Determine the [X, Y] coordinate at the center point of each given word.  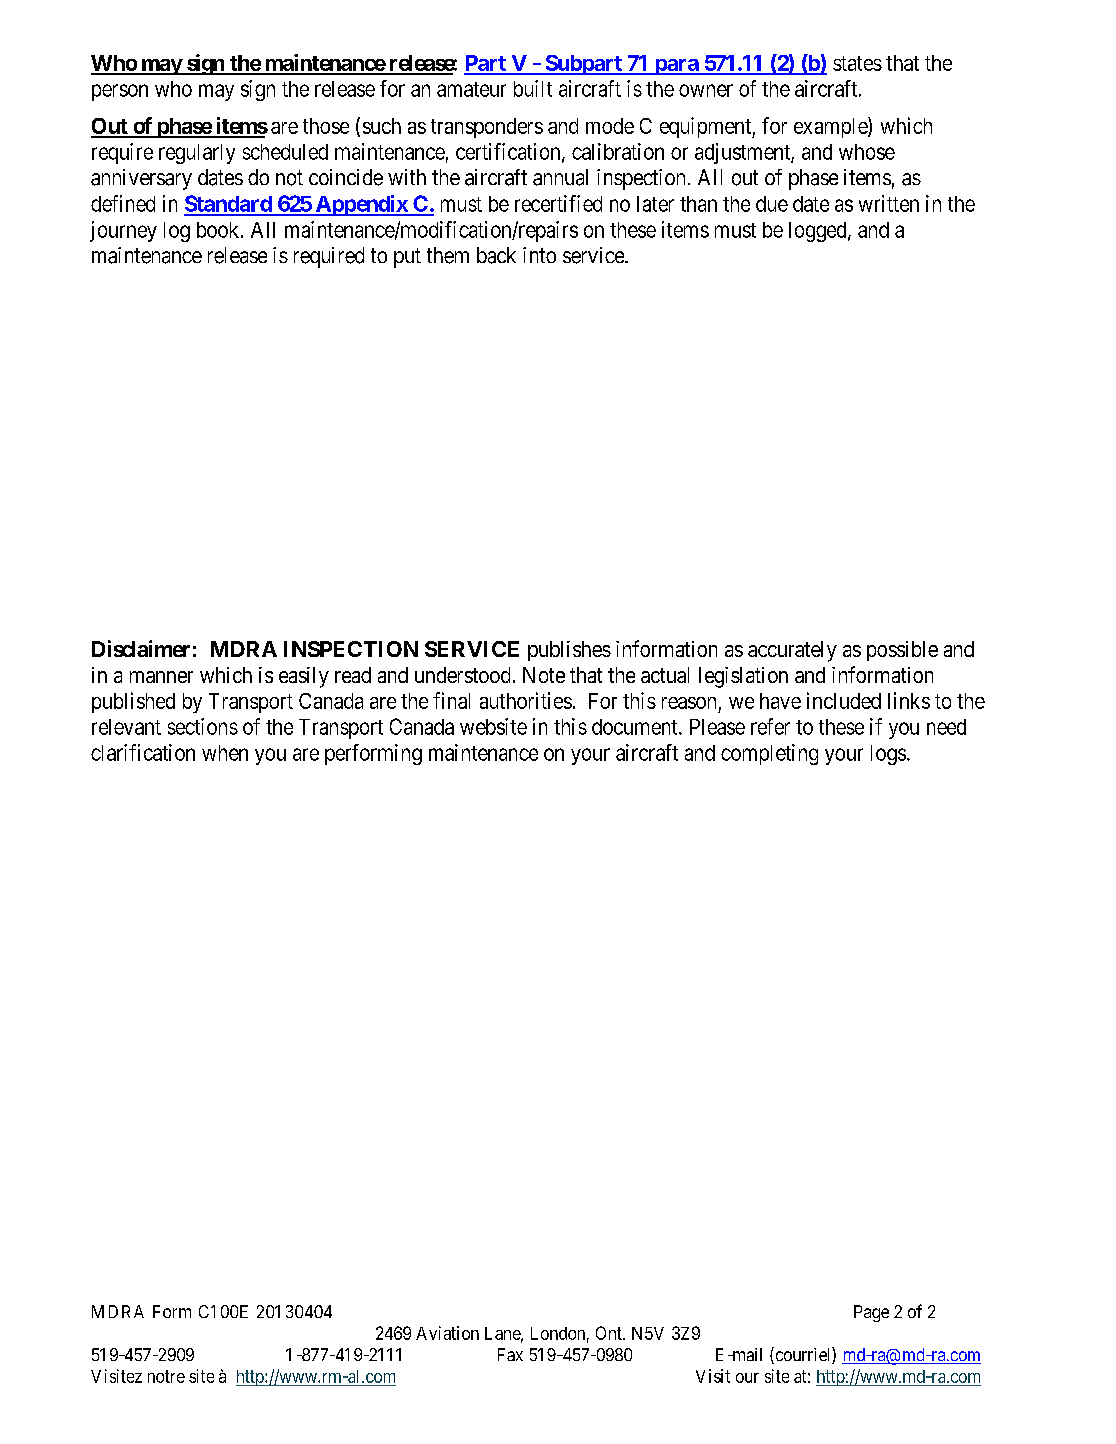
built [533, 88]
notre [166, 1376]
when [225, 753]
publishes [569, 651]
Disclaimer [141, 648]
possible [902, 651]
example [831, 127]
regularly [197, 154]
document [636, 727]
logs [888, 755]
